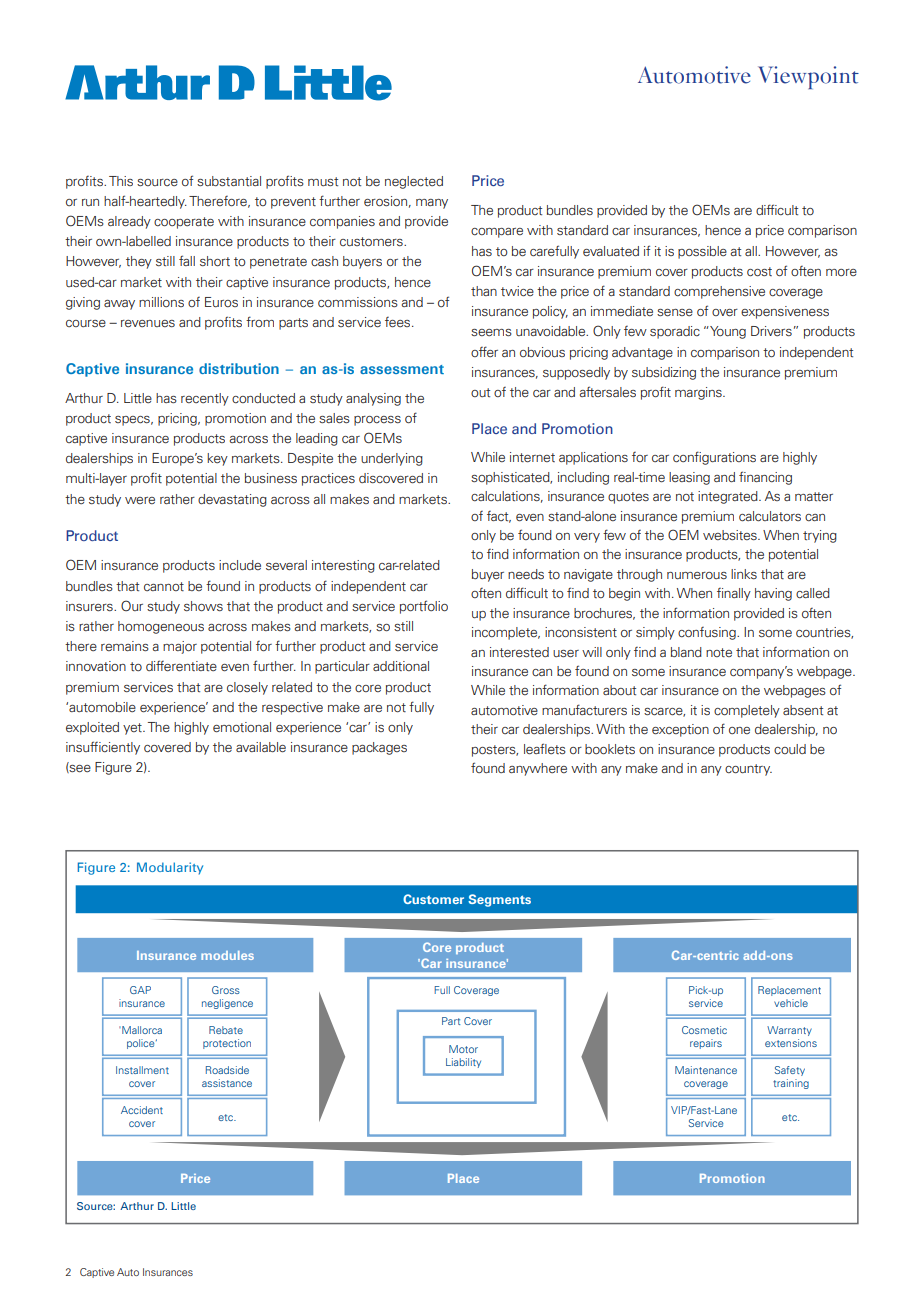 This image has width=924, height=1308. What do you see at coordinates (424, 607) in the image?
I see `portfolio` at bounding box center [424, 607].
